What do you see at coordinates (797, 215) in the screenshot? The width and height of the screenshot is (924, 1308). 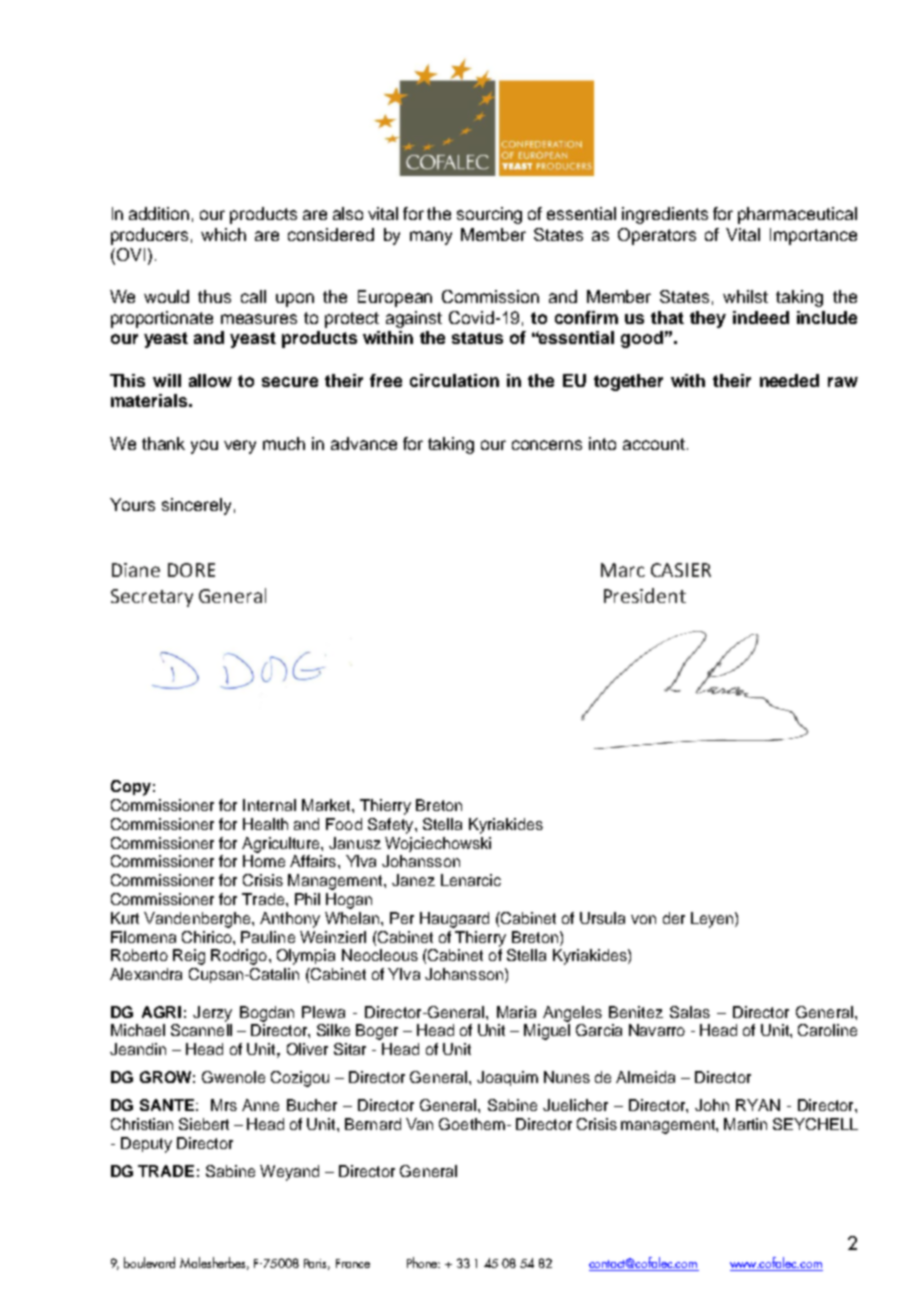 I see `pharmaceutical` at bounding box center [797, 215].
